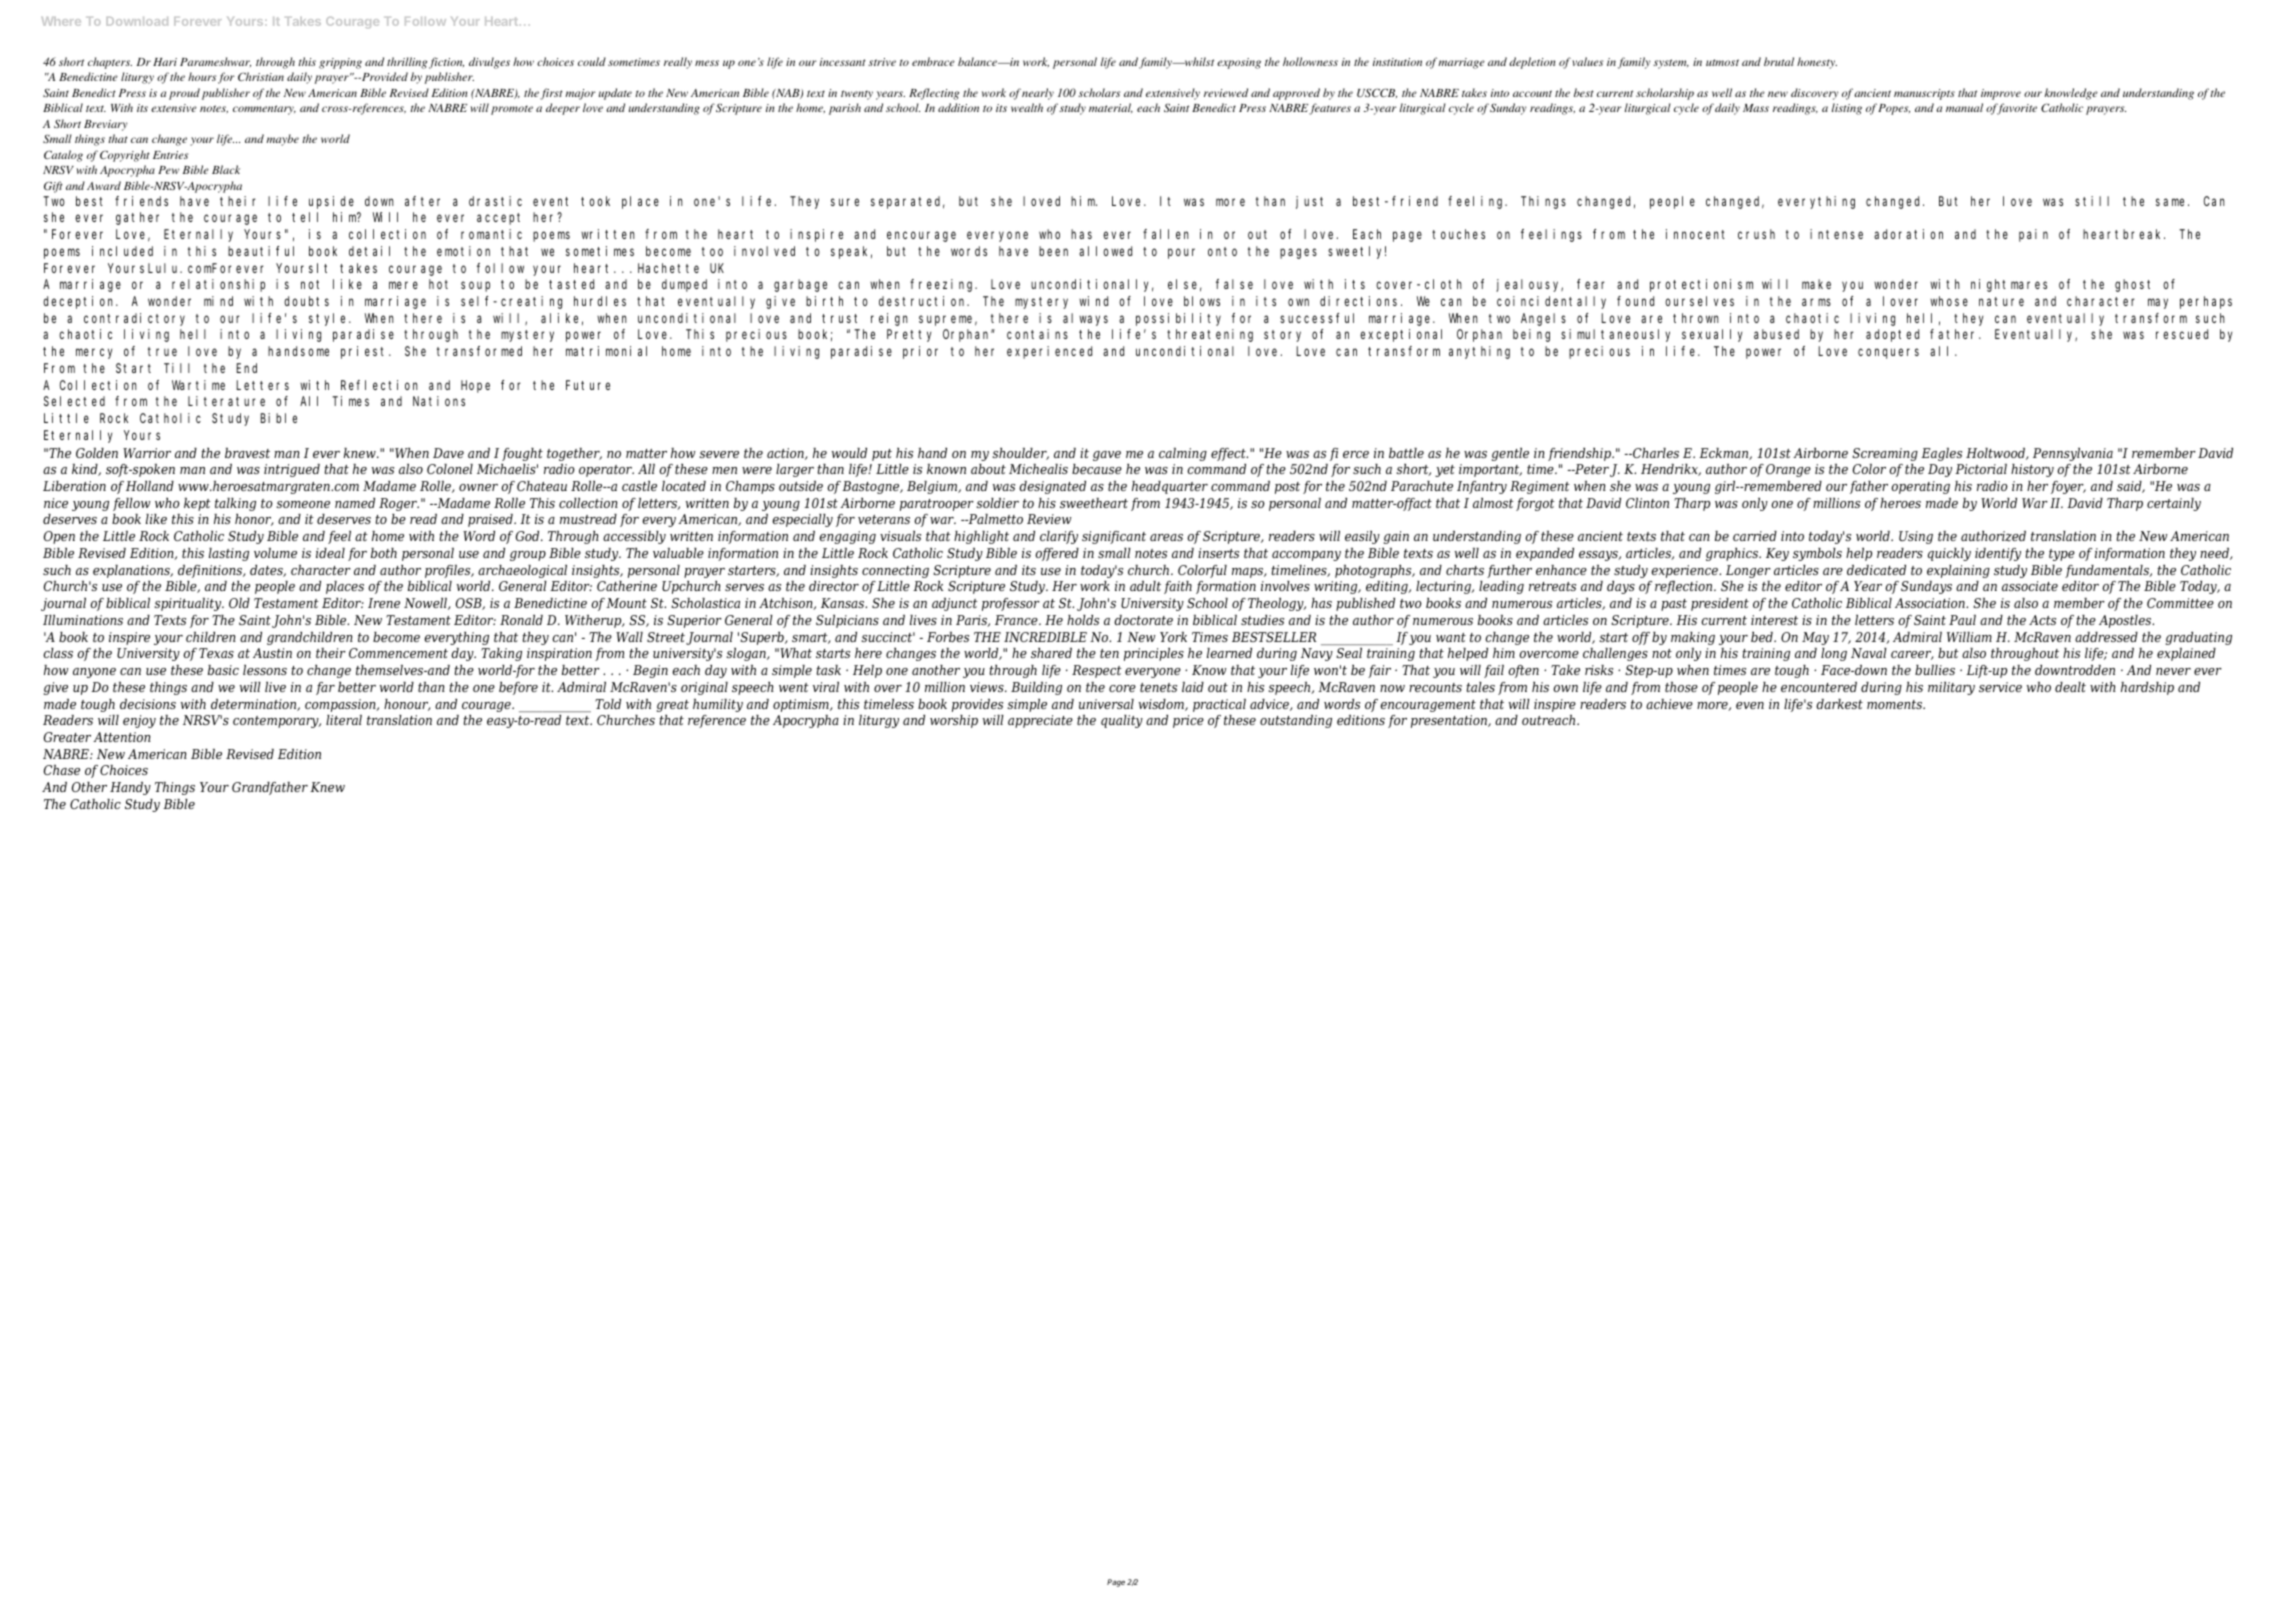 The image size is (2279, 1610). What do you see at coordinates (344, 720) in the image?
I see `literal` at bounding box center [344, 720].
